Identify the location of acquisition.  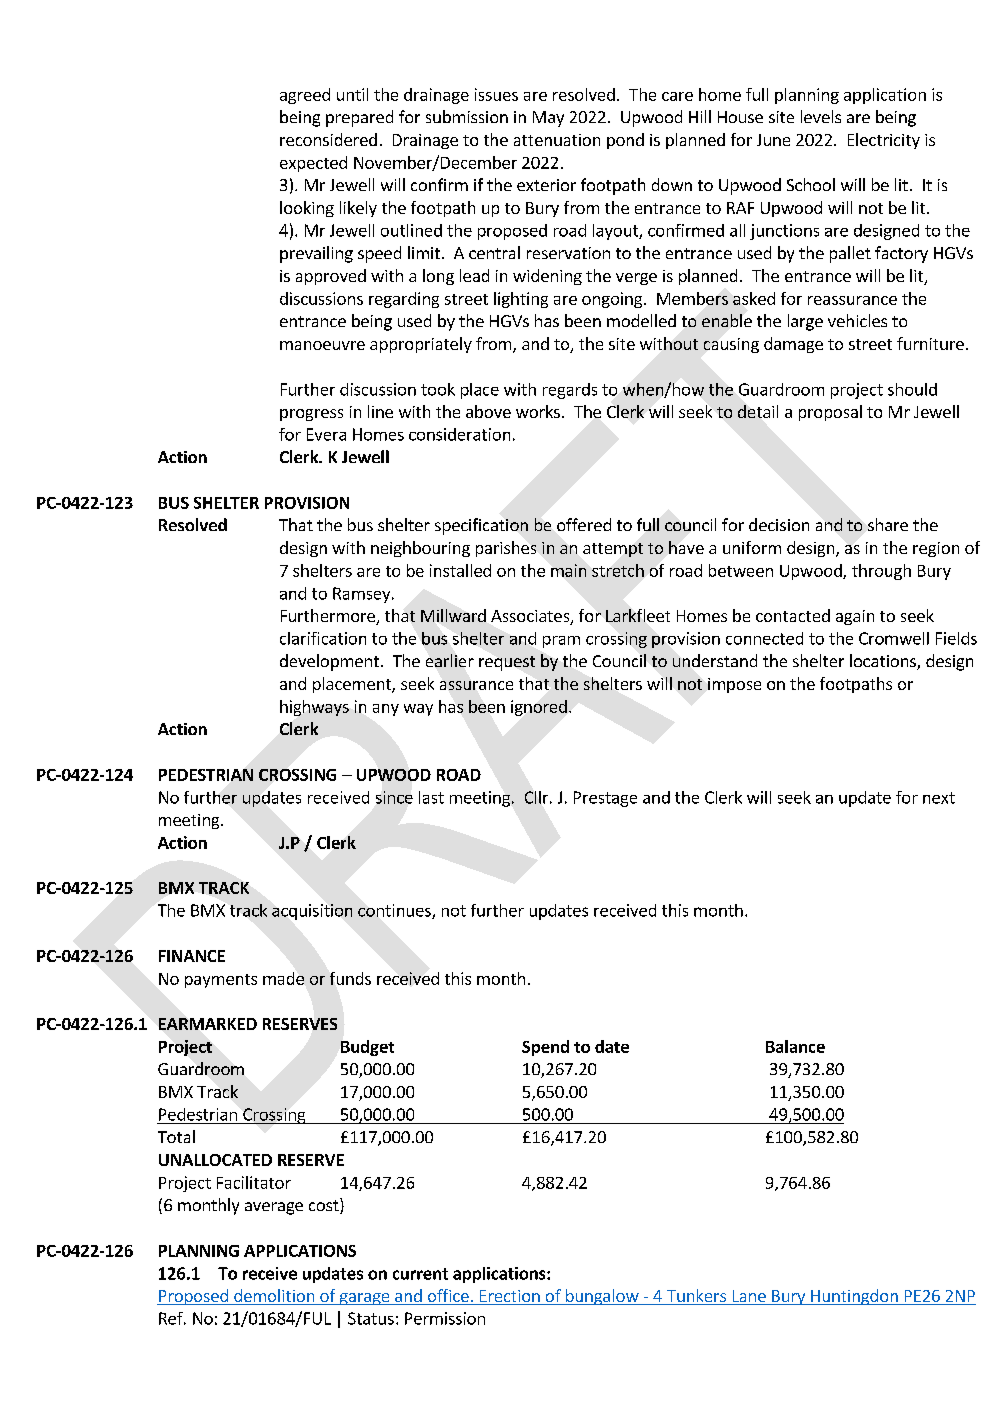
(312, 912).
